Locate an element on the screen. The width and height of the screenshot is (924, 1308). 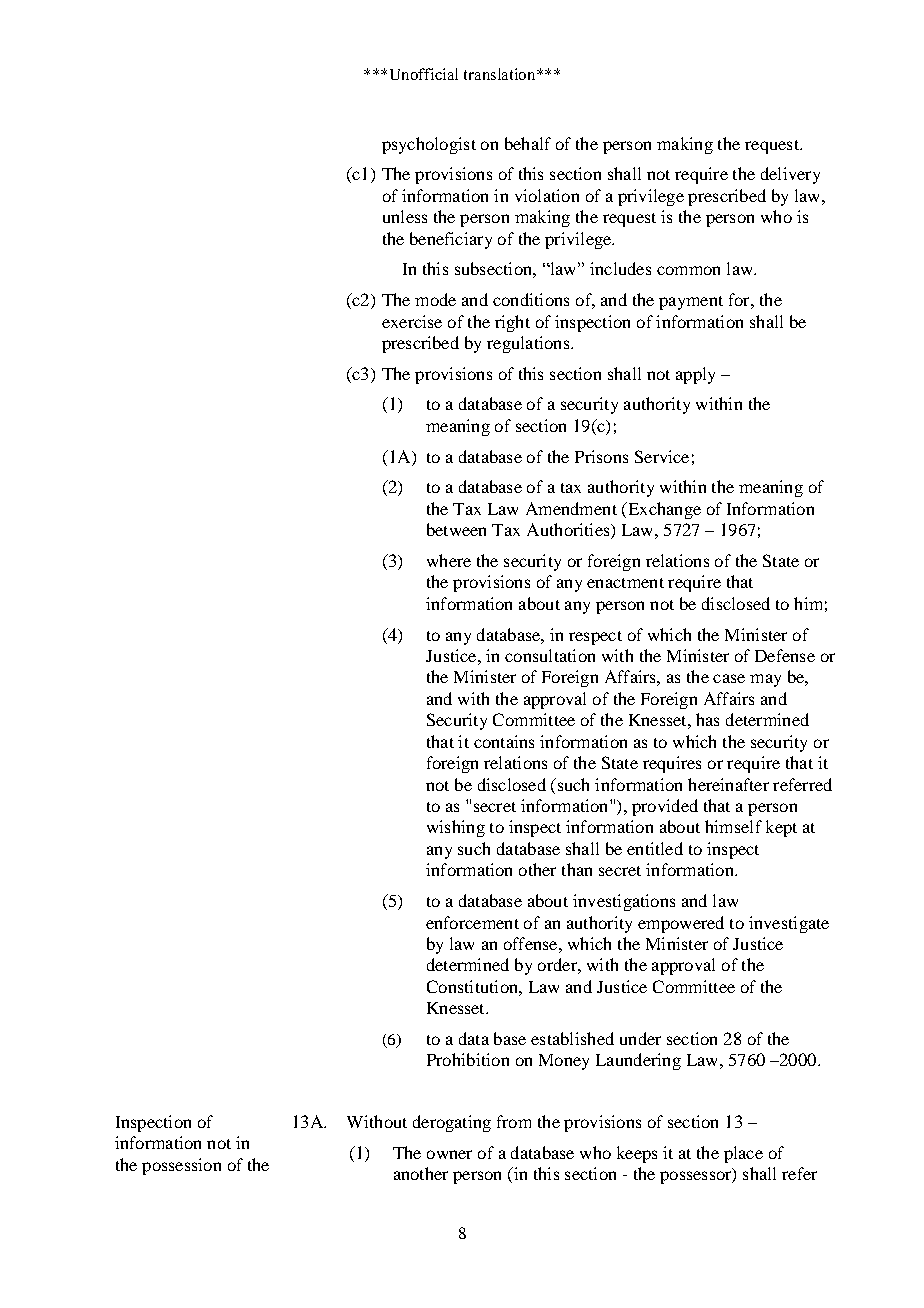
hereinafter is located at coordinates (728, 784).
